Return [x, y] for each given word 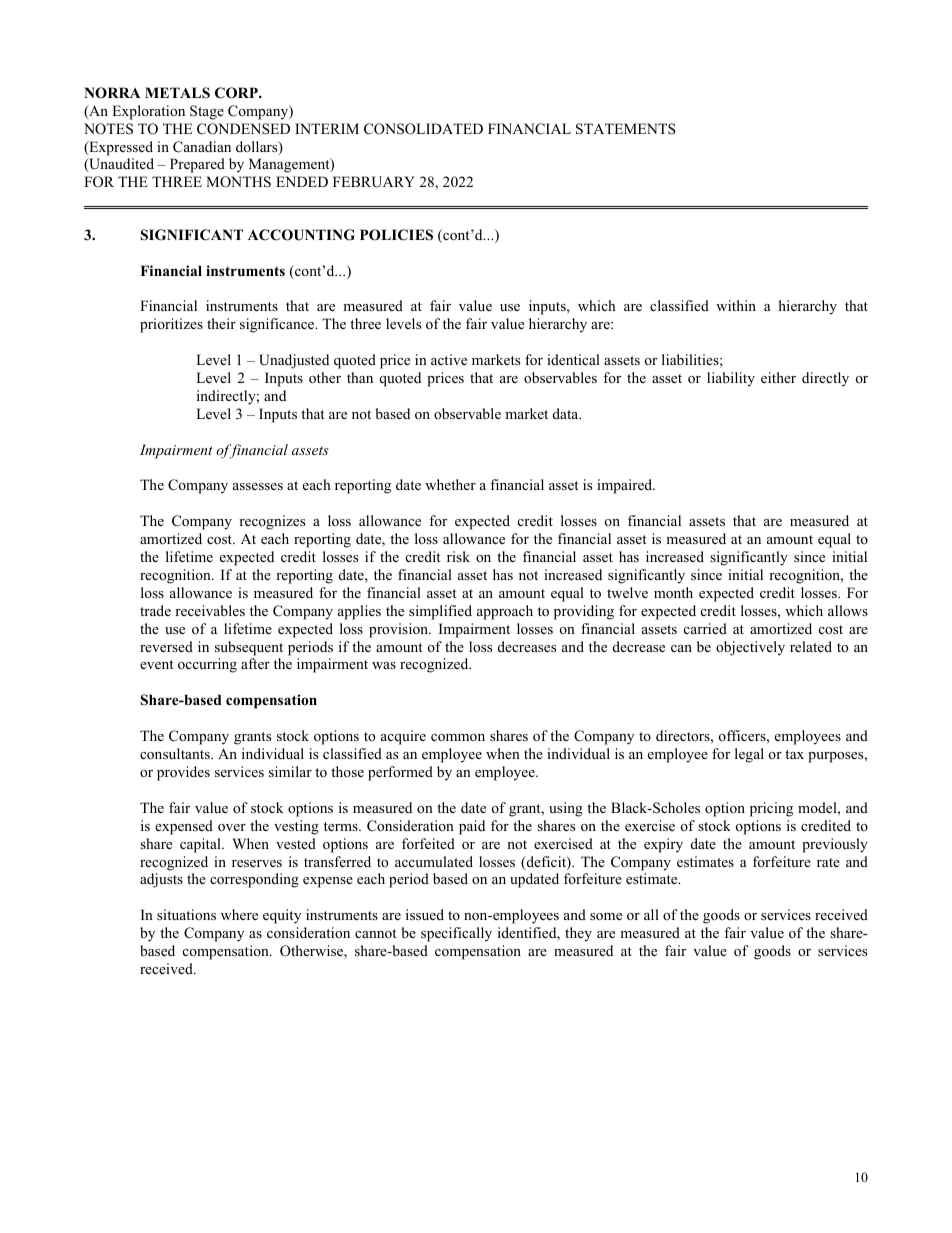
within [736, 305]
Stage [207, 112]
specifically [456, 934]
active [449, 359]
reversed [166, 646]
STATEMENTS [626, 129]
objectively [750, 648]
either [778, 377]
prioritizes [171, 325]
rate [828, 862]
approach [505, 612]
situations [186, 914]
